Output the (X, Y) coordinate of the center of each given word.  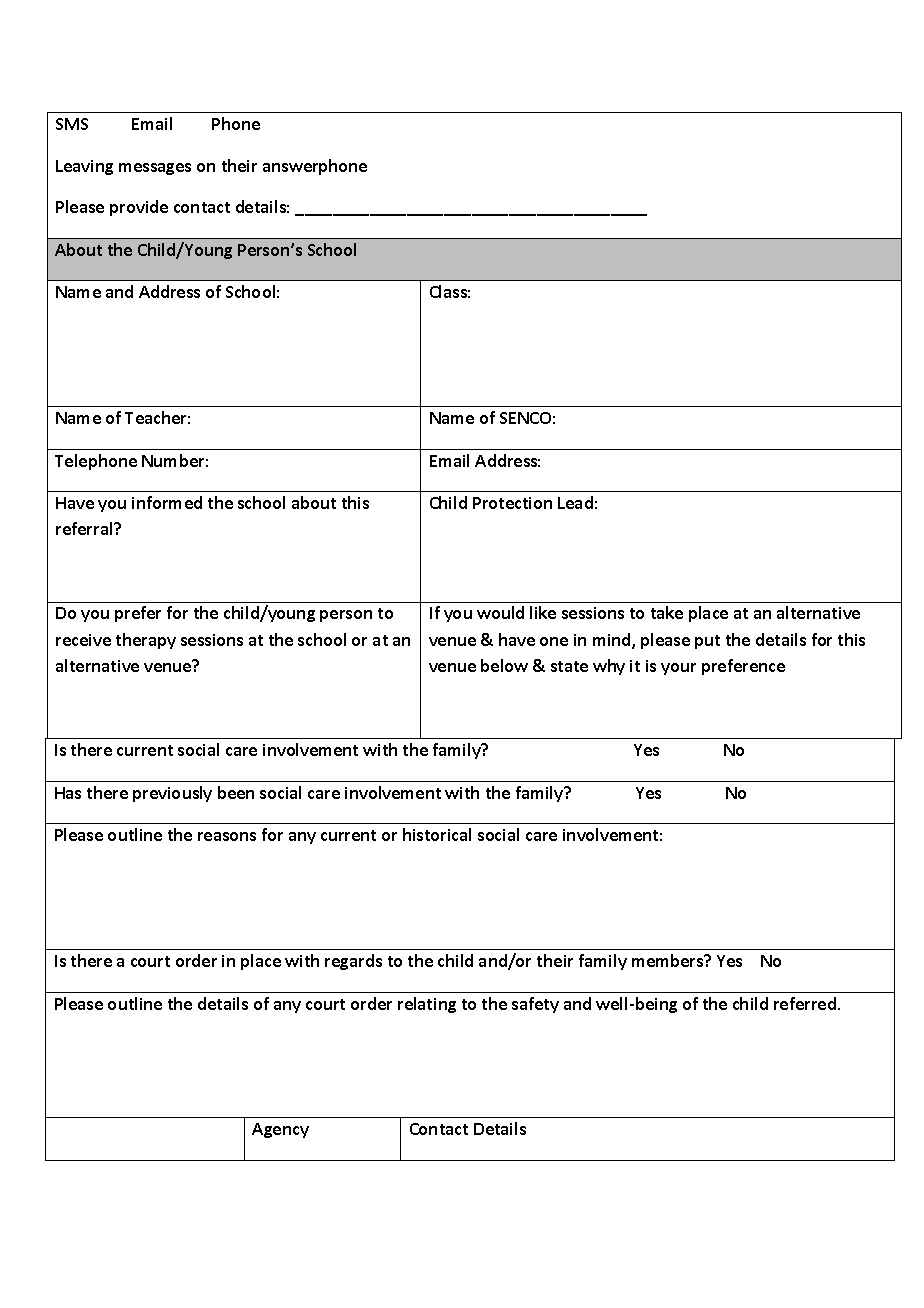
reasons (227, 836)
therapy (146, 641)
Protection (512, 503)
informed (167, 502)
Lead (575, 502)
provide (139, 208)
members (669, 960)
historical (437, 834)
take (667, 612)
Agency (280, 1130)
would (500, 612)
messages (155, 169)
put (707, 642)
